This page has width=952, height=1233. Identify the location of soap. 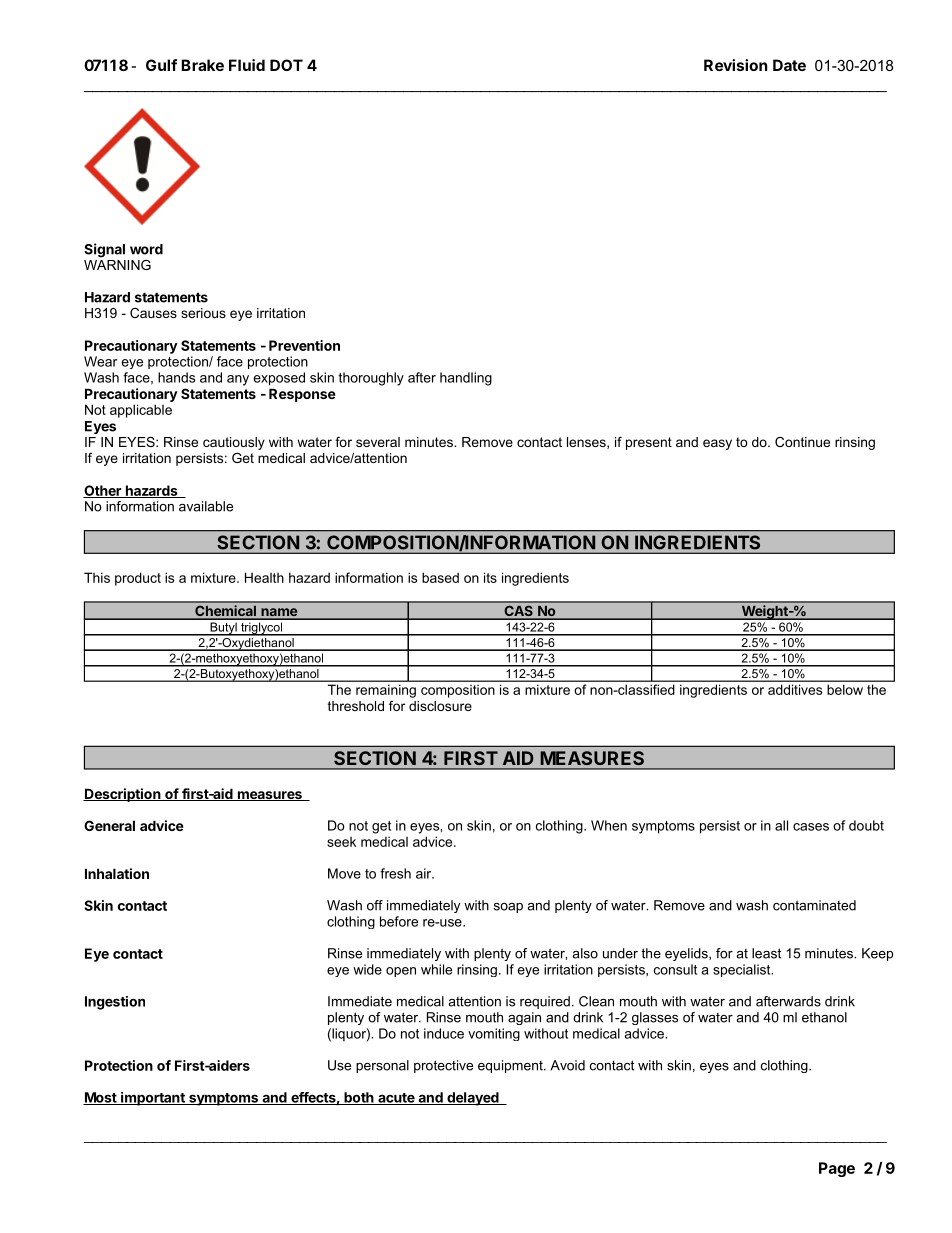
(508, 908).
